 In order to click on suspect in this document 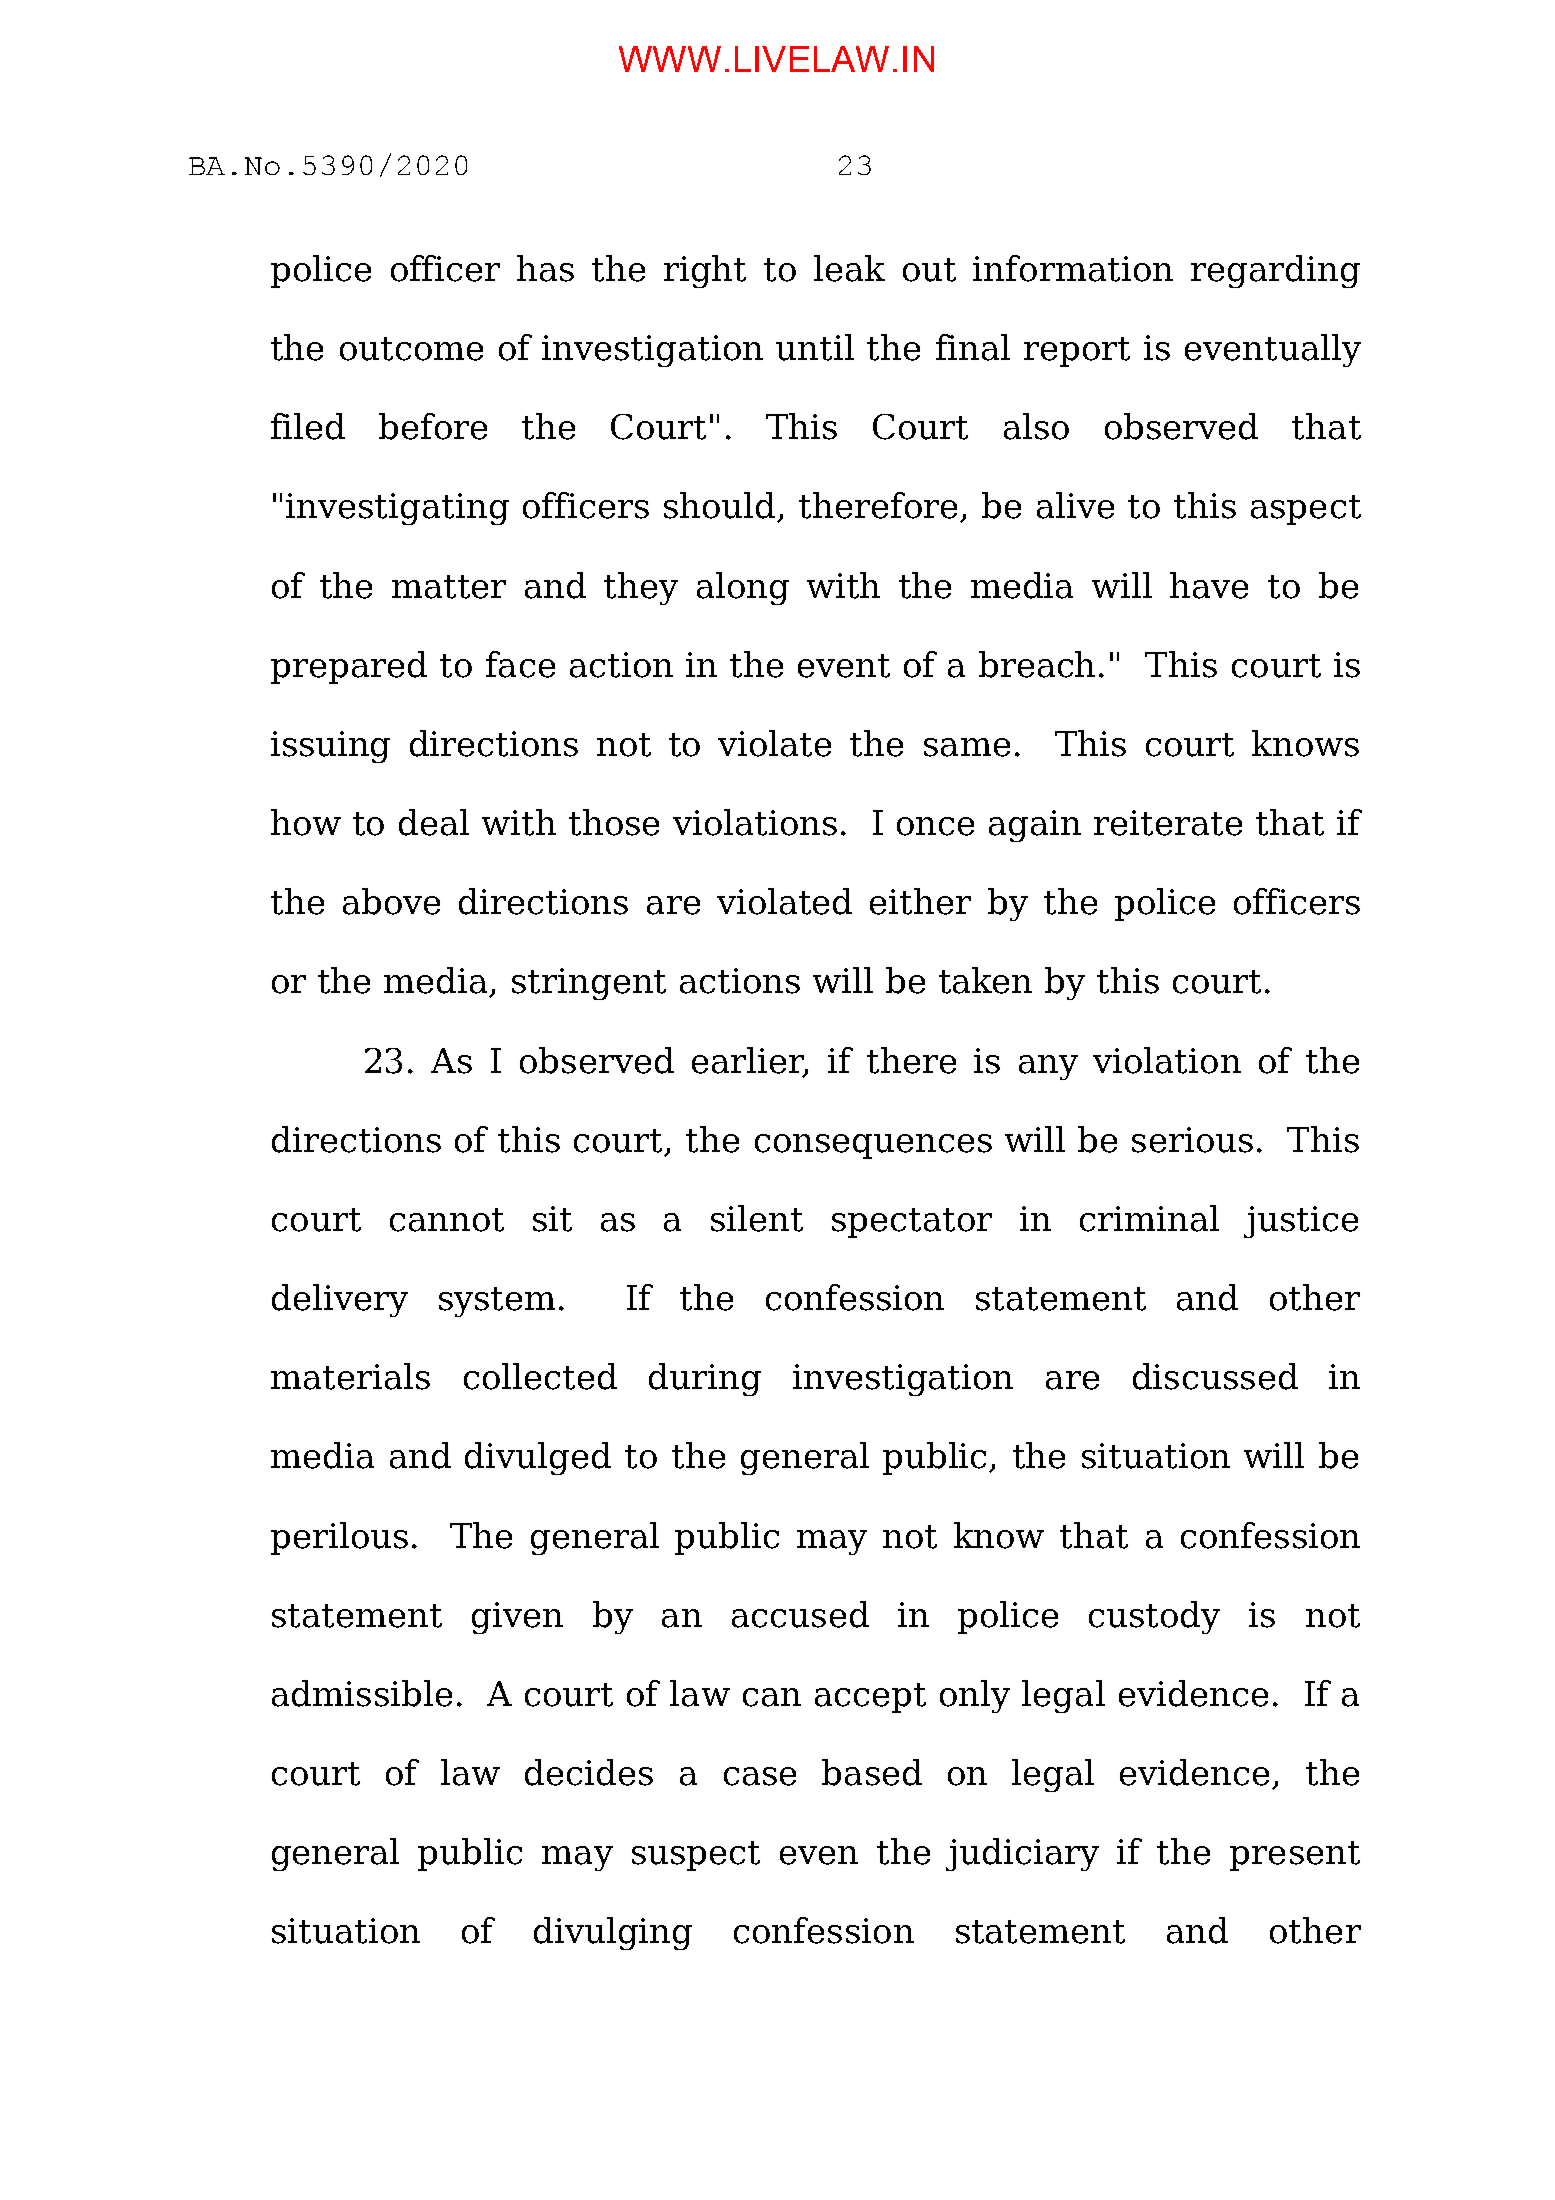, I will do `click(696, 1856)`.
